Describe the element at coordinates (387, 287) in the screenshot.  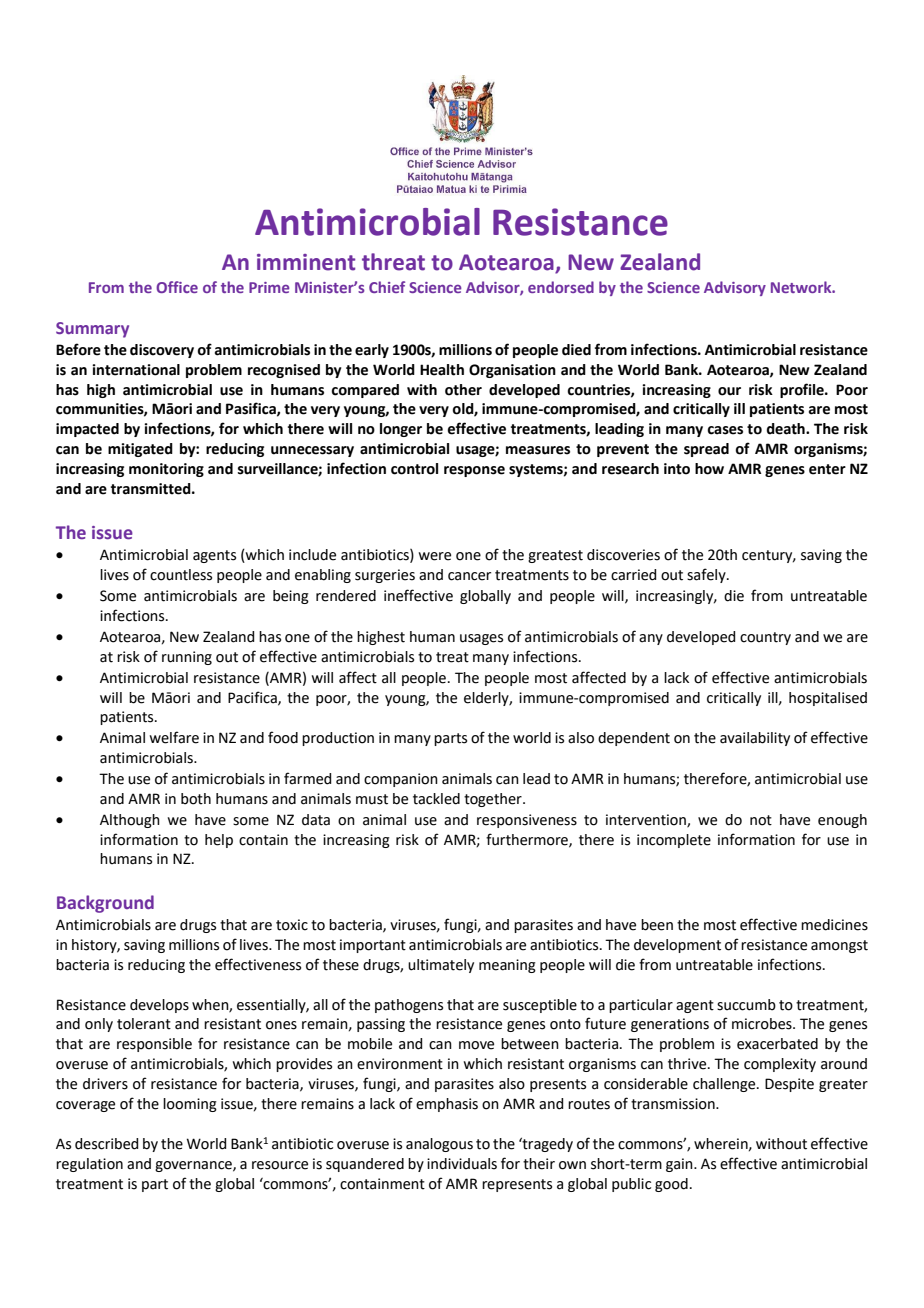
I see `Chief` at that location.
